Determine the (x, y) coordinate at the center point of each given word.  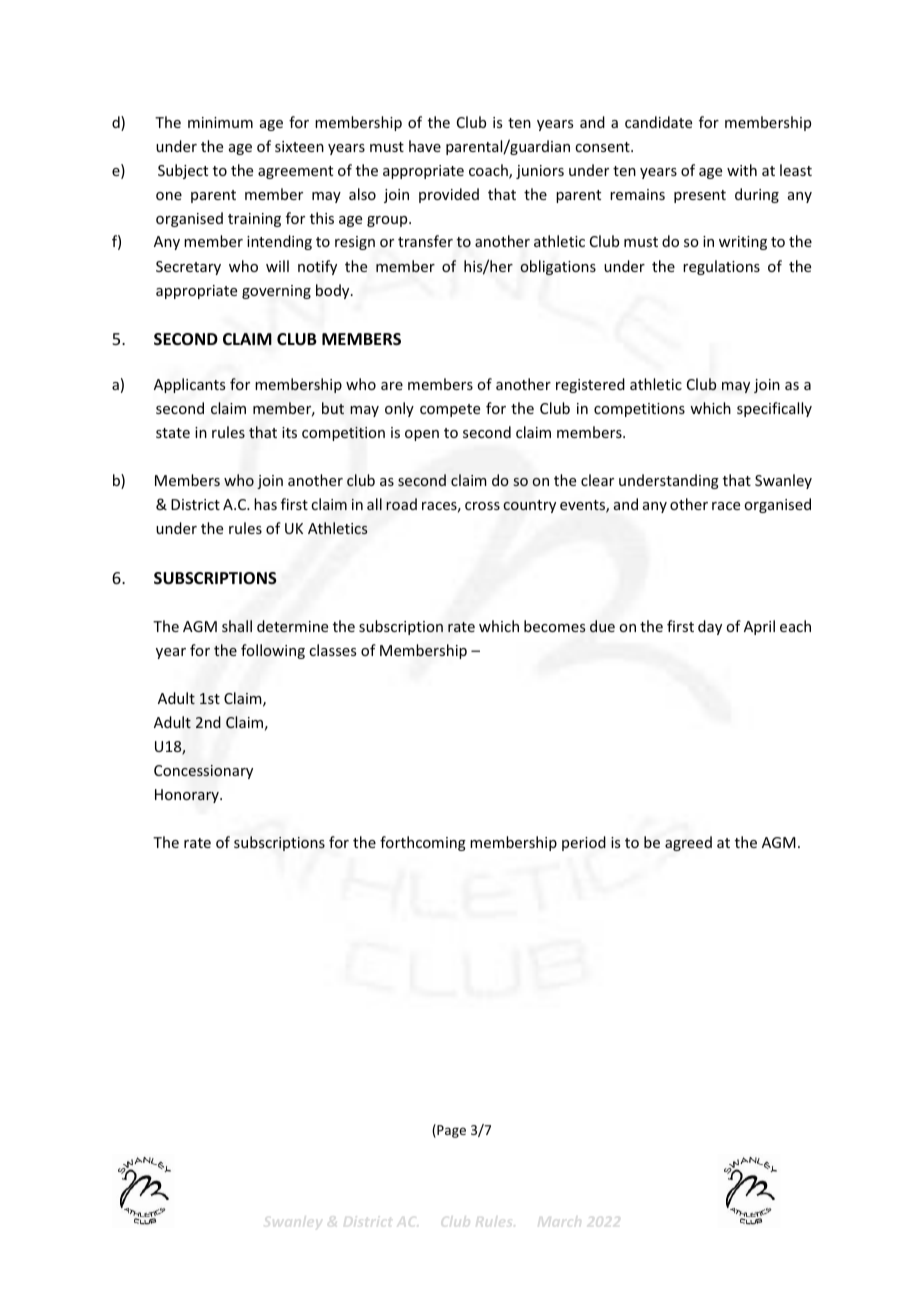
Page (450, 1131)
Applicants (189, 385)
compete (450, 410)
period (584, 843)
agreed (688, 843)
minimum (220, 122)
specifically (774, 409)
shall (237, 626)
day (710, 627)
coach (489, 171)
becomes (555, 626)
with (742, 170)
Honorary (188, 796)
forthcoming (423, 843)
